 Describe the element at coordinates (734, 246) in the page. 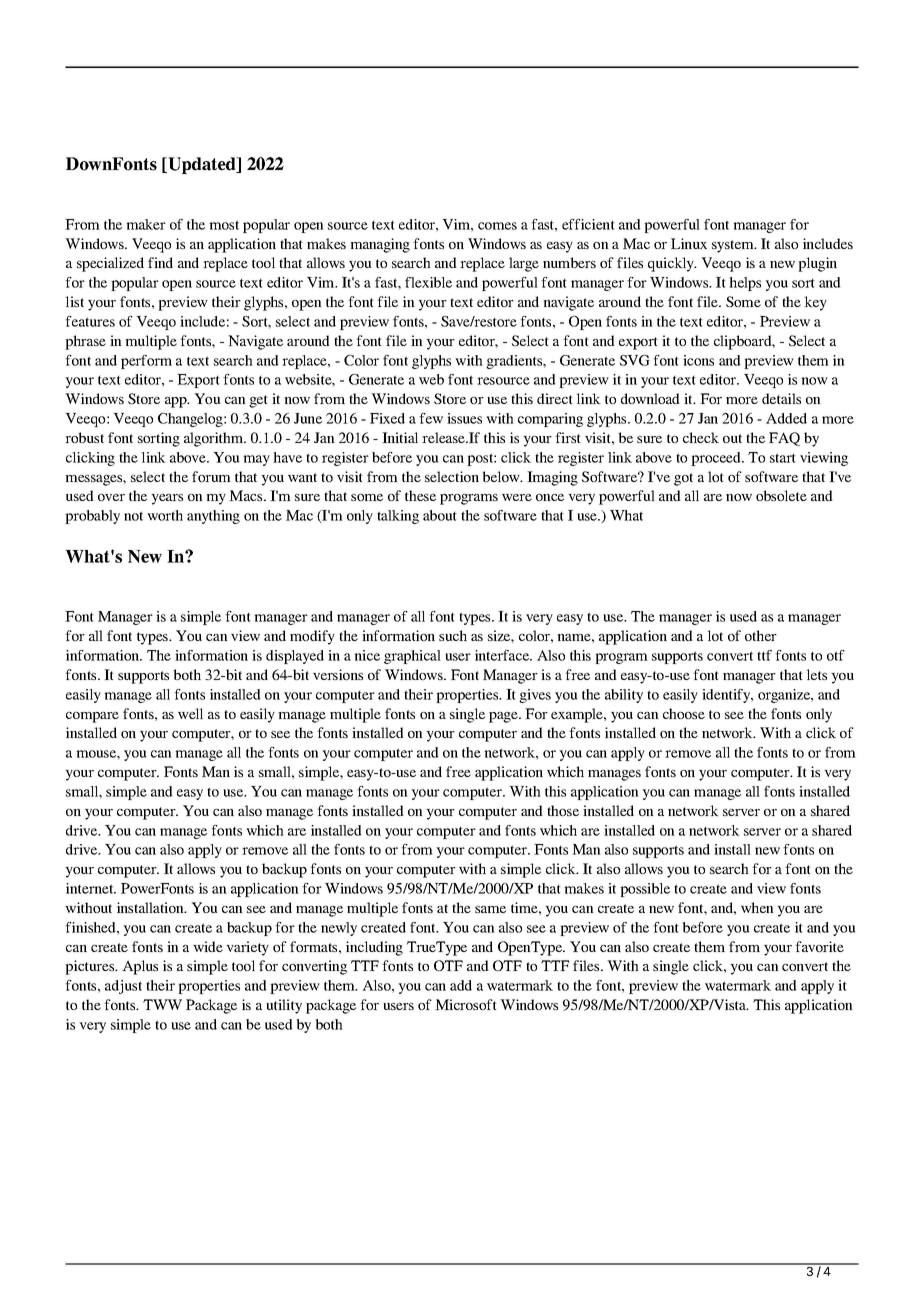

I see `system` at that location.
